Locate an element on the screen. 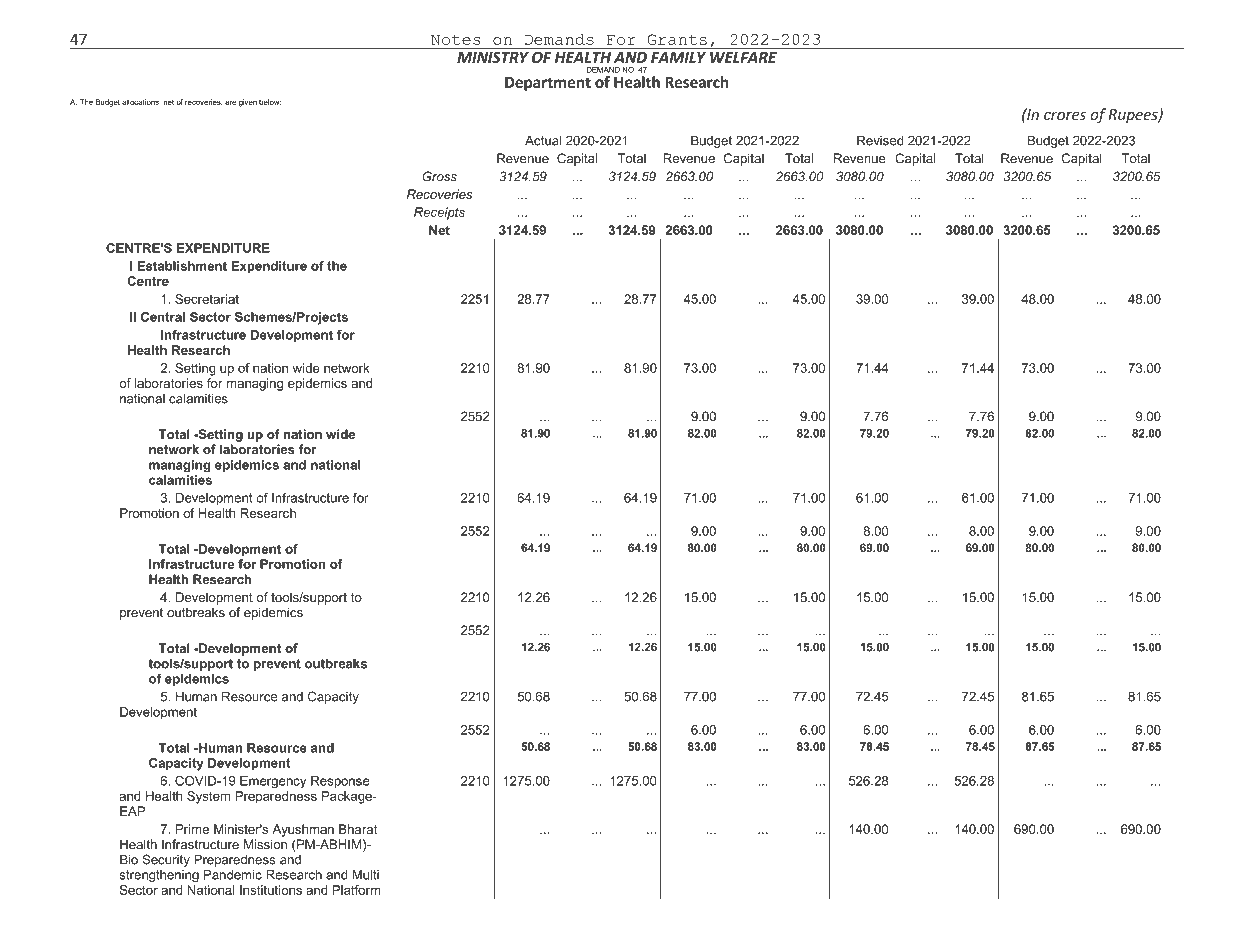  FAMILY is located at coordinates (678, 57).
